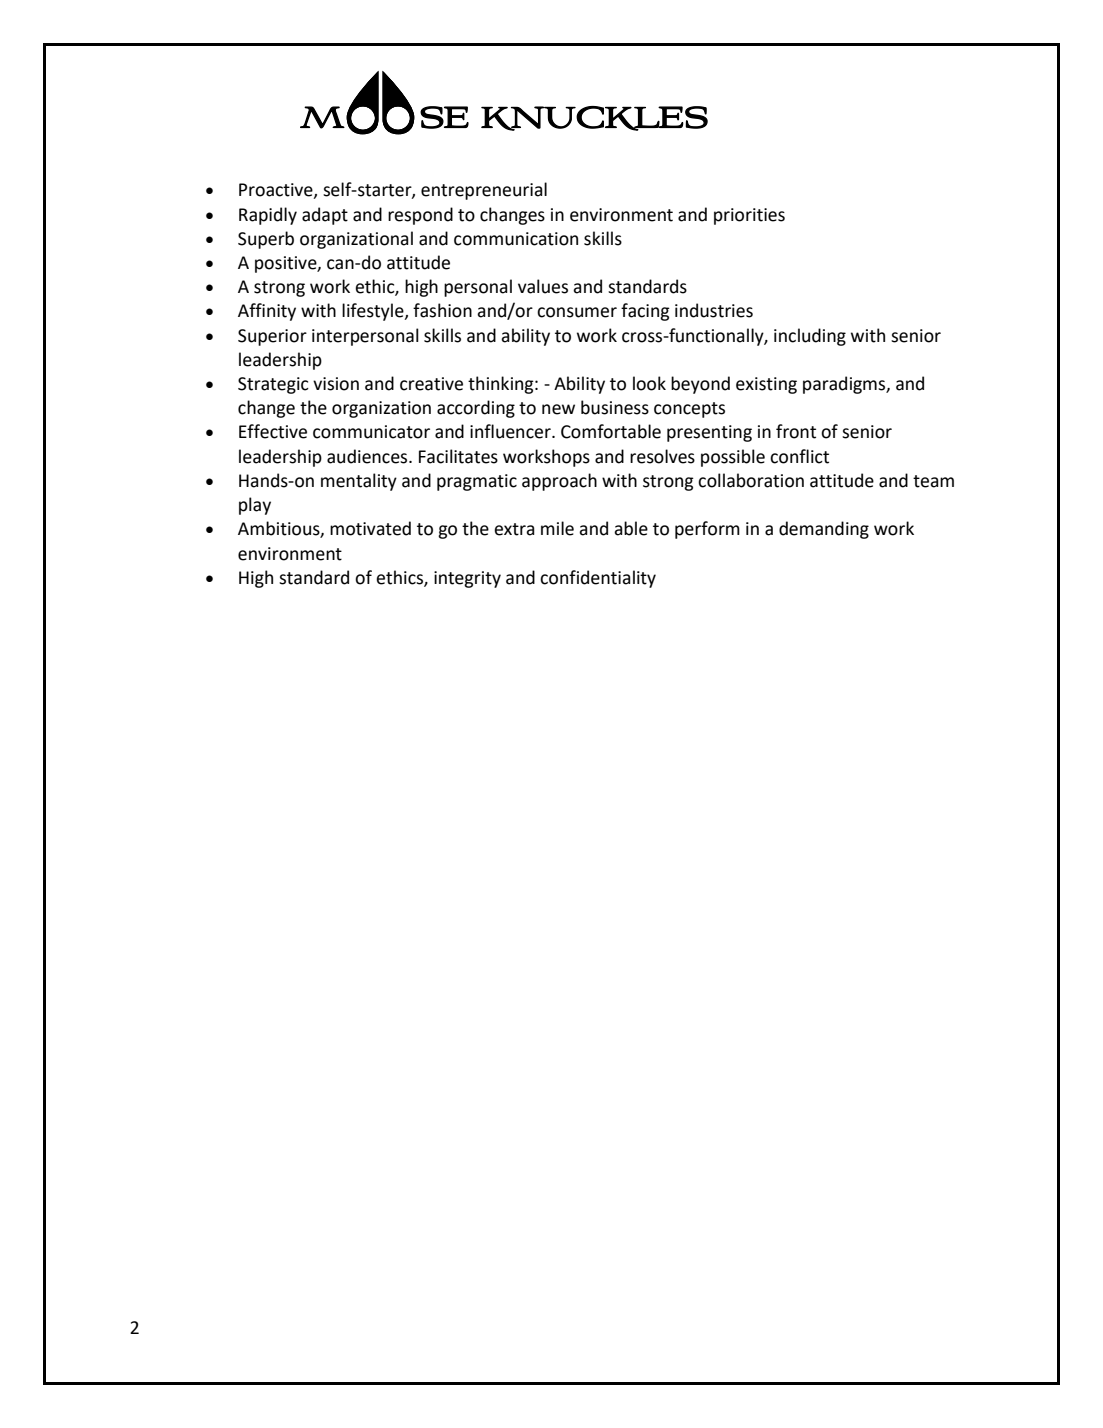  I want to click on entrepreneurial, so click(484, 191).
